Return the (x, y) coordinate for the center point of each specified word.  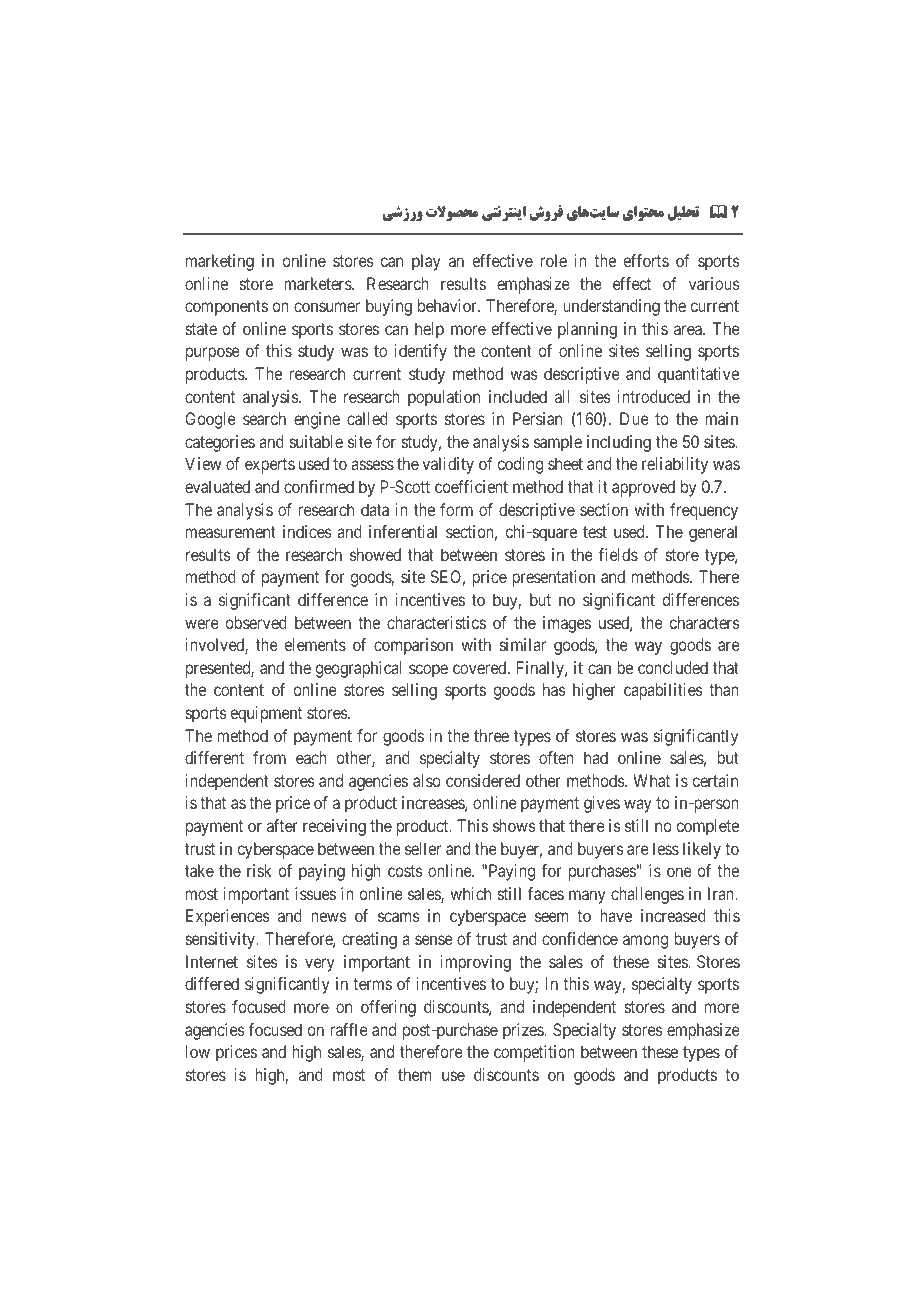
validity (448, 465)
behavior (448, 305)
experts (270, 466)
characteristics (436, 622)
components (226, 308)
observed (256, 622)
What (651, 780)
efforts (646, 260)
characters (705, 622)
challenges (647, 895)
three (491, 735)
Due (634, 418)
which (470, 893)
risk (259, 870)
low (198, 1051)
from (269, 757)
